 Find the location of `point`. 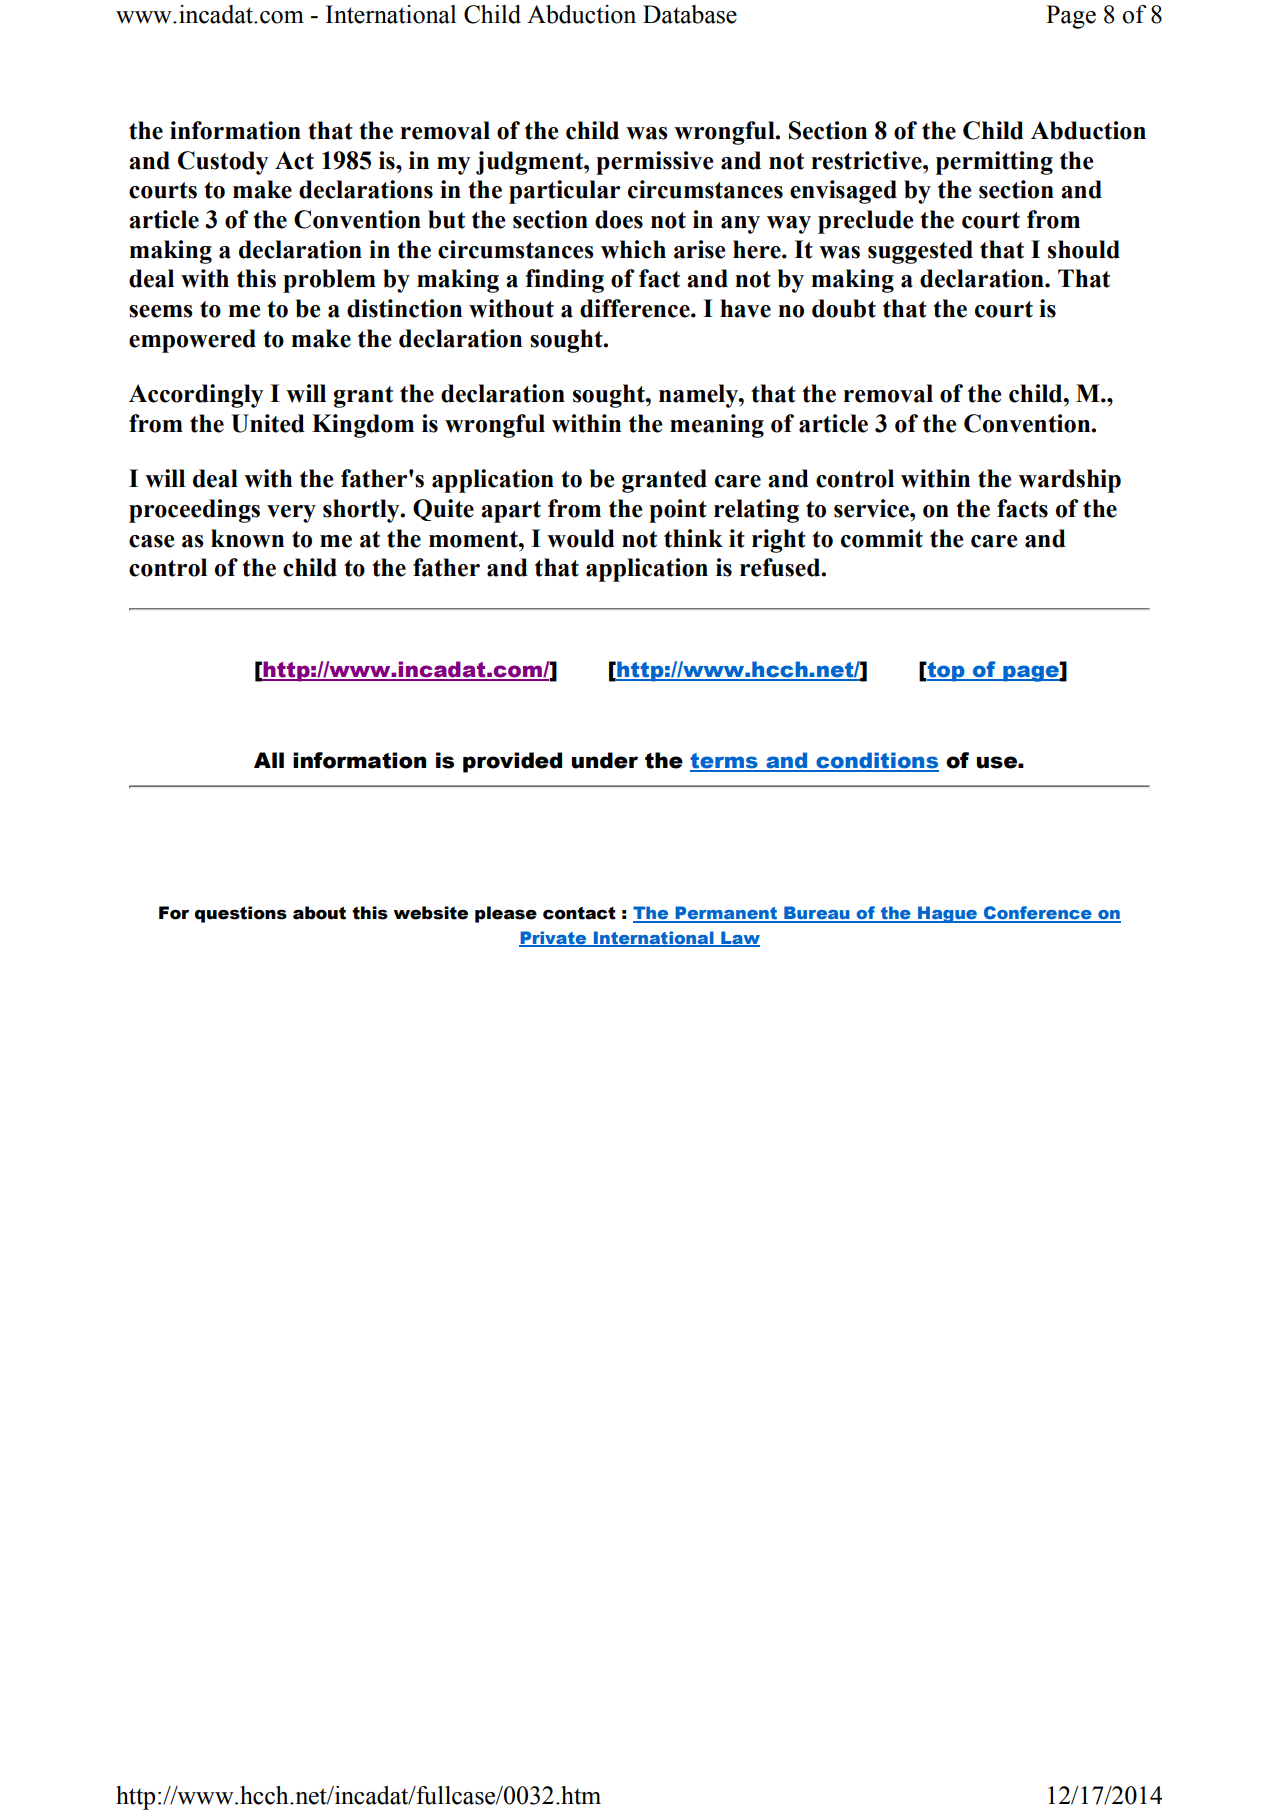

point is located at coordinates (678, 511).
